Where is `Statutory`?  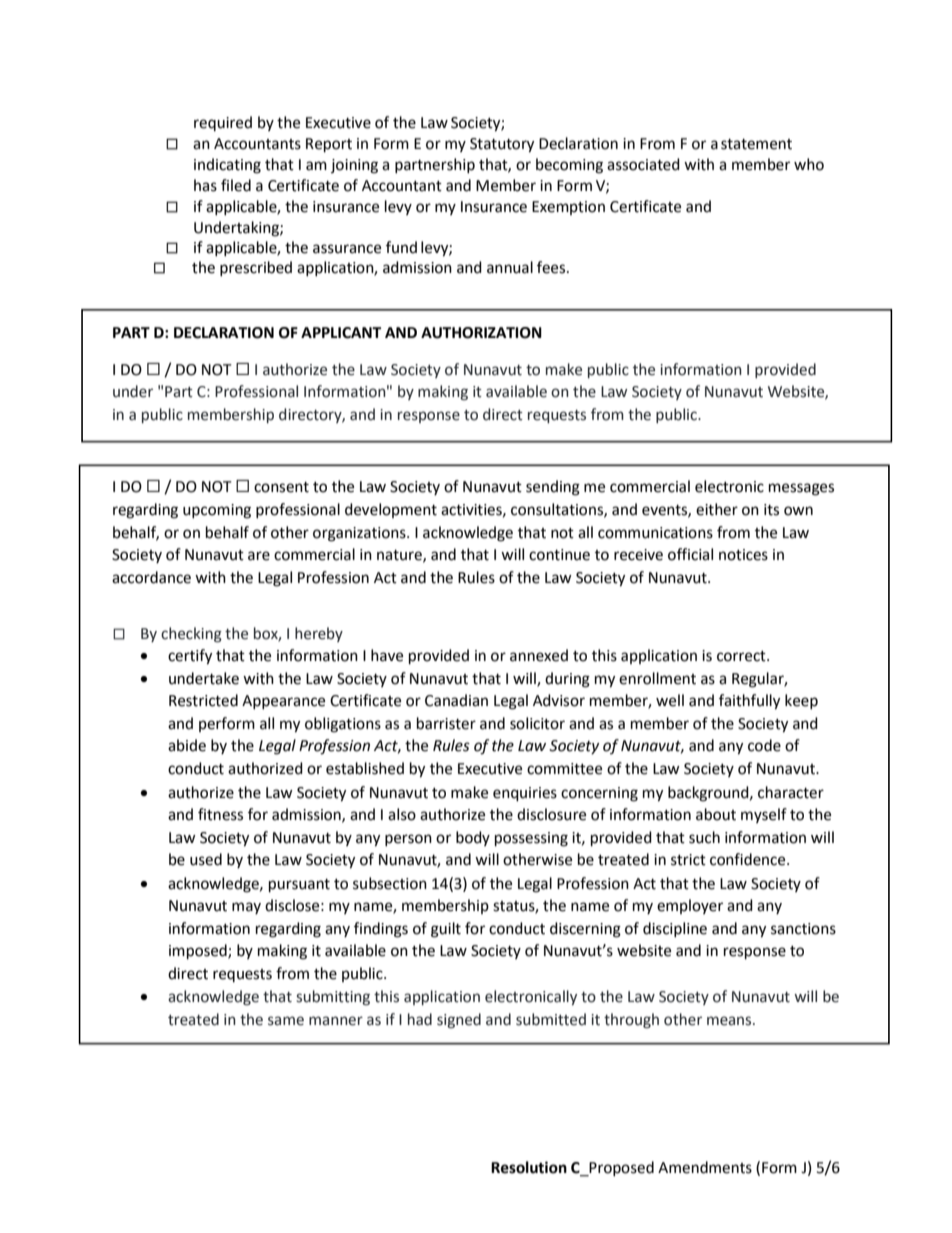 Statutory is located at coordinates (502, 145).
